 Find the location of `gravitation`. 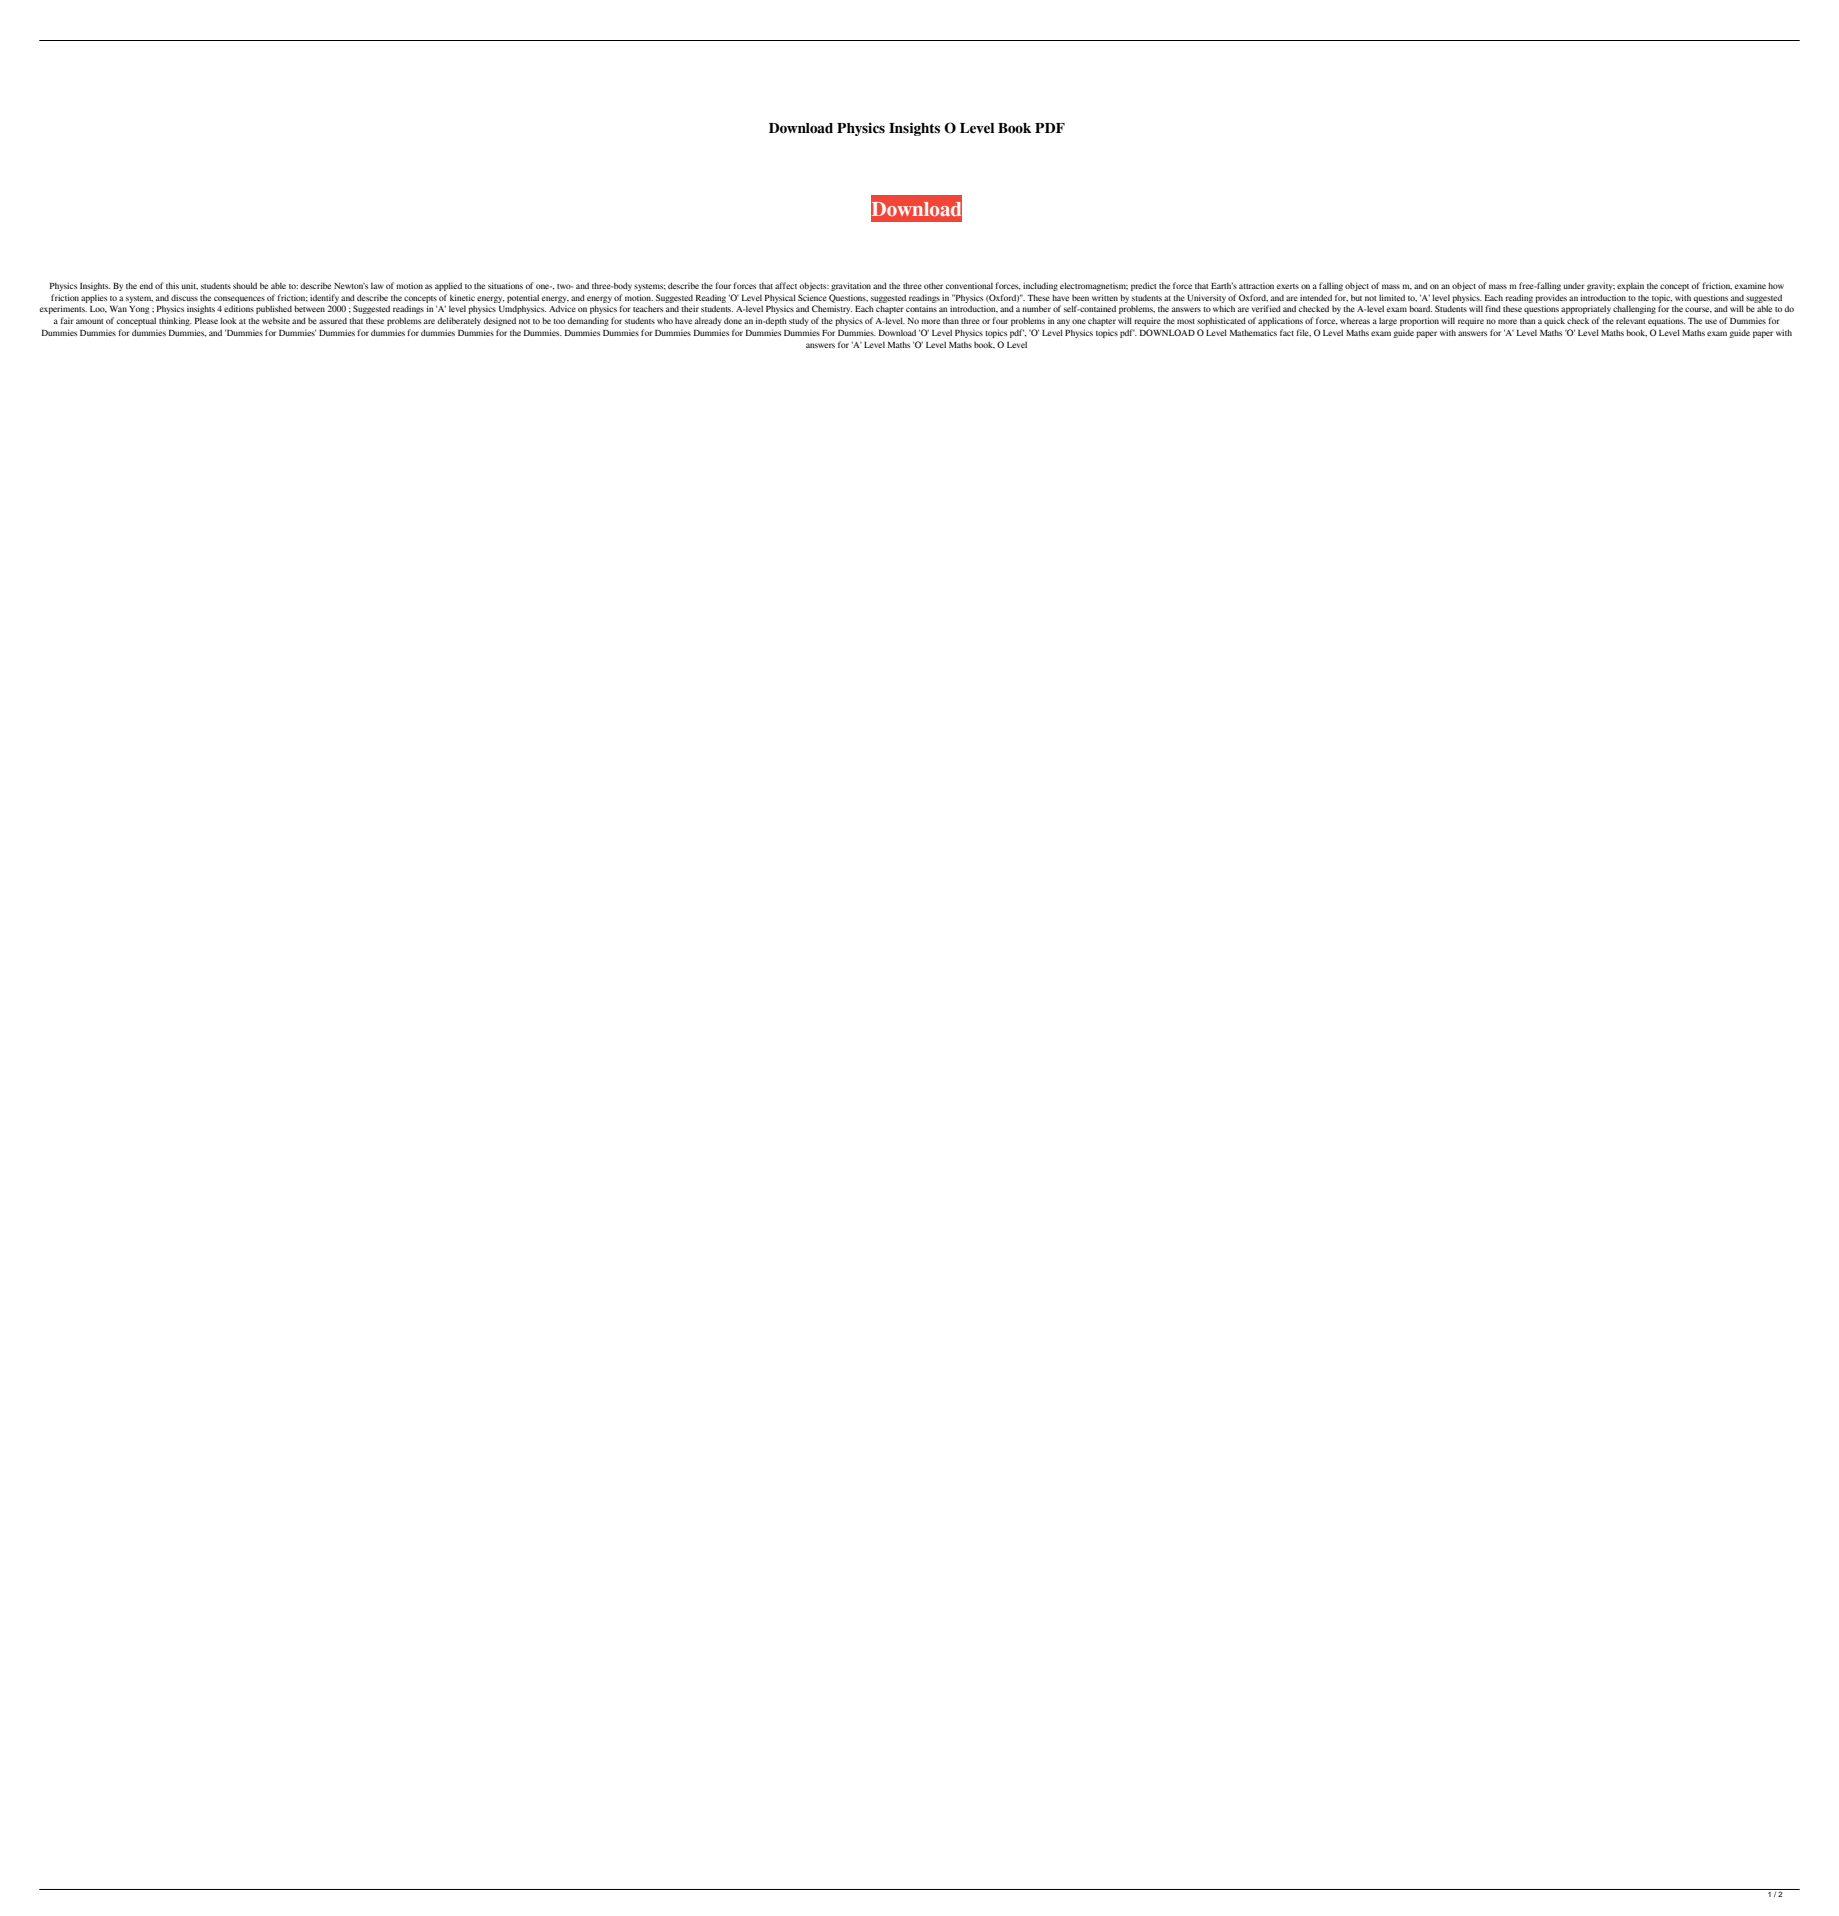

gravitation is located at coordinates (851, 286).
